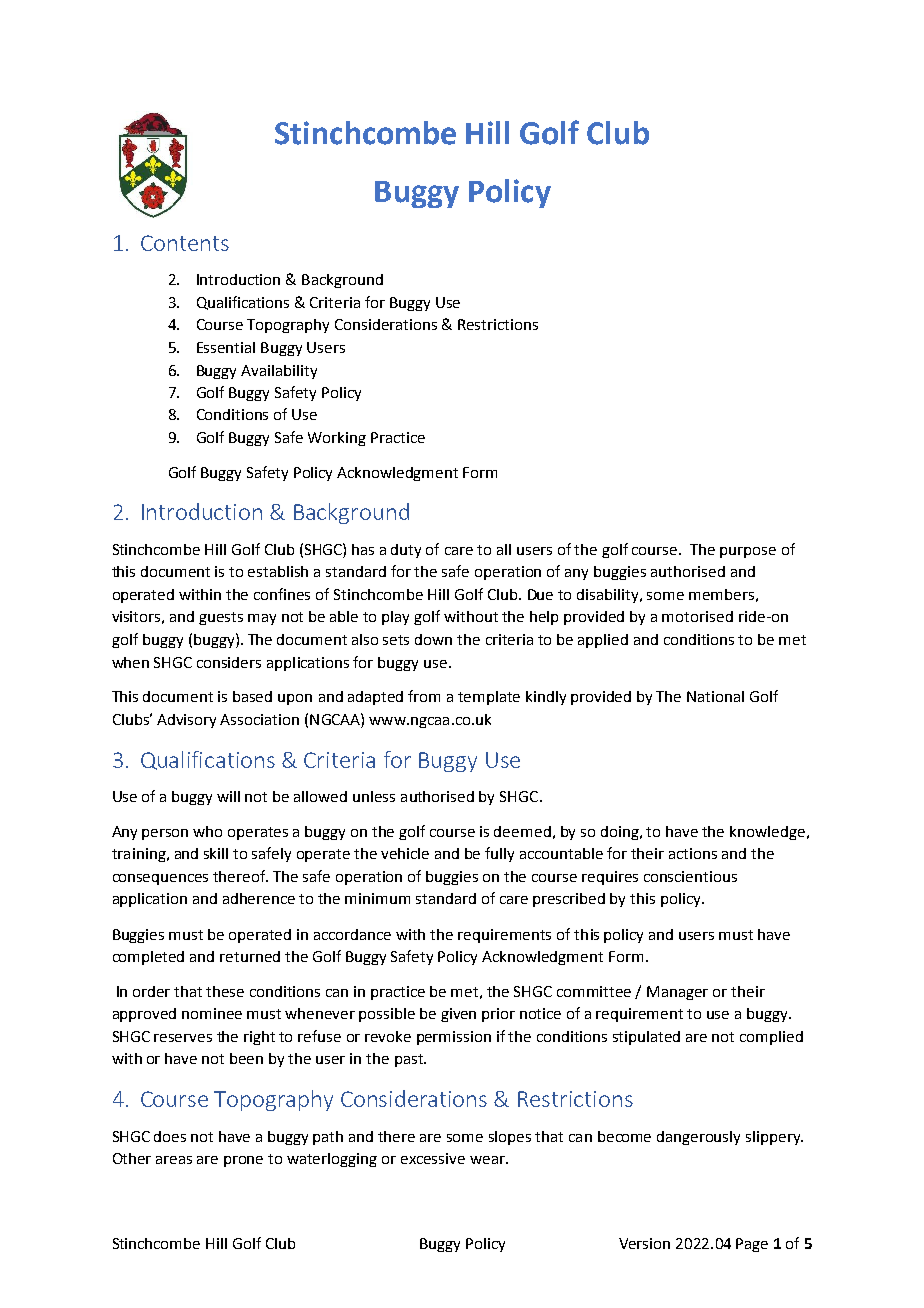 The image size is (924, 1308). Describe the element at coordinates (424, 696) in the screenshot. I see `from` at that location.
